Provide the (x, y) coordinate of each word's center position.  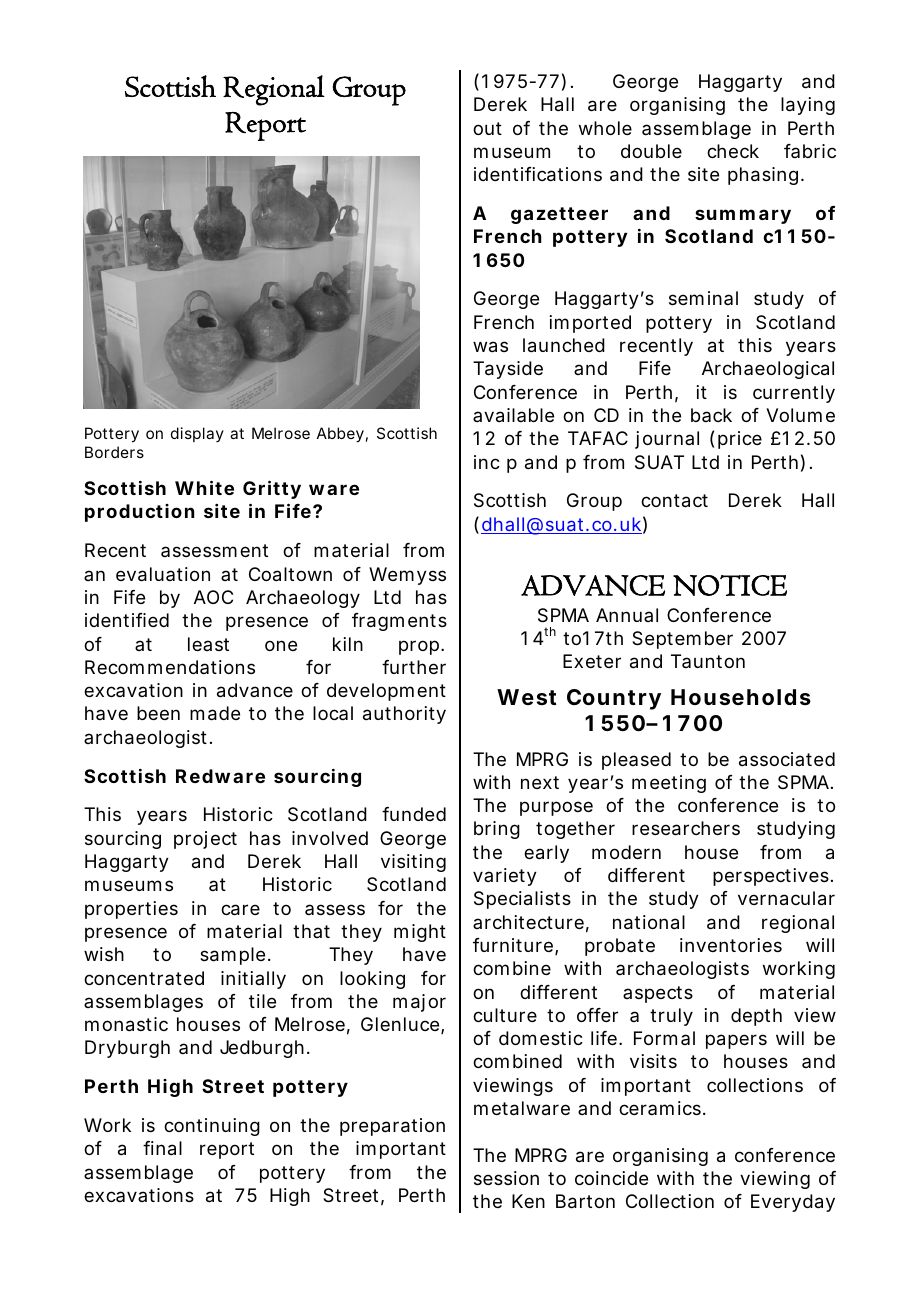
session (506, 1178)
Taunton (708, 661)
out (487, 128)
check (733, 151)
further (414, 667)
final (162, 1148)
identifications (538, 174)
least (208, 644)
